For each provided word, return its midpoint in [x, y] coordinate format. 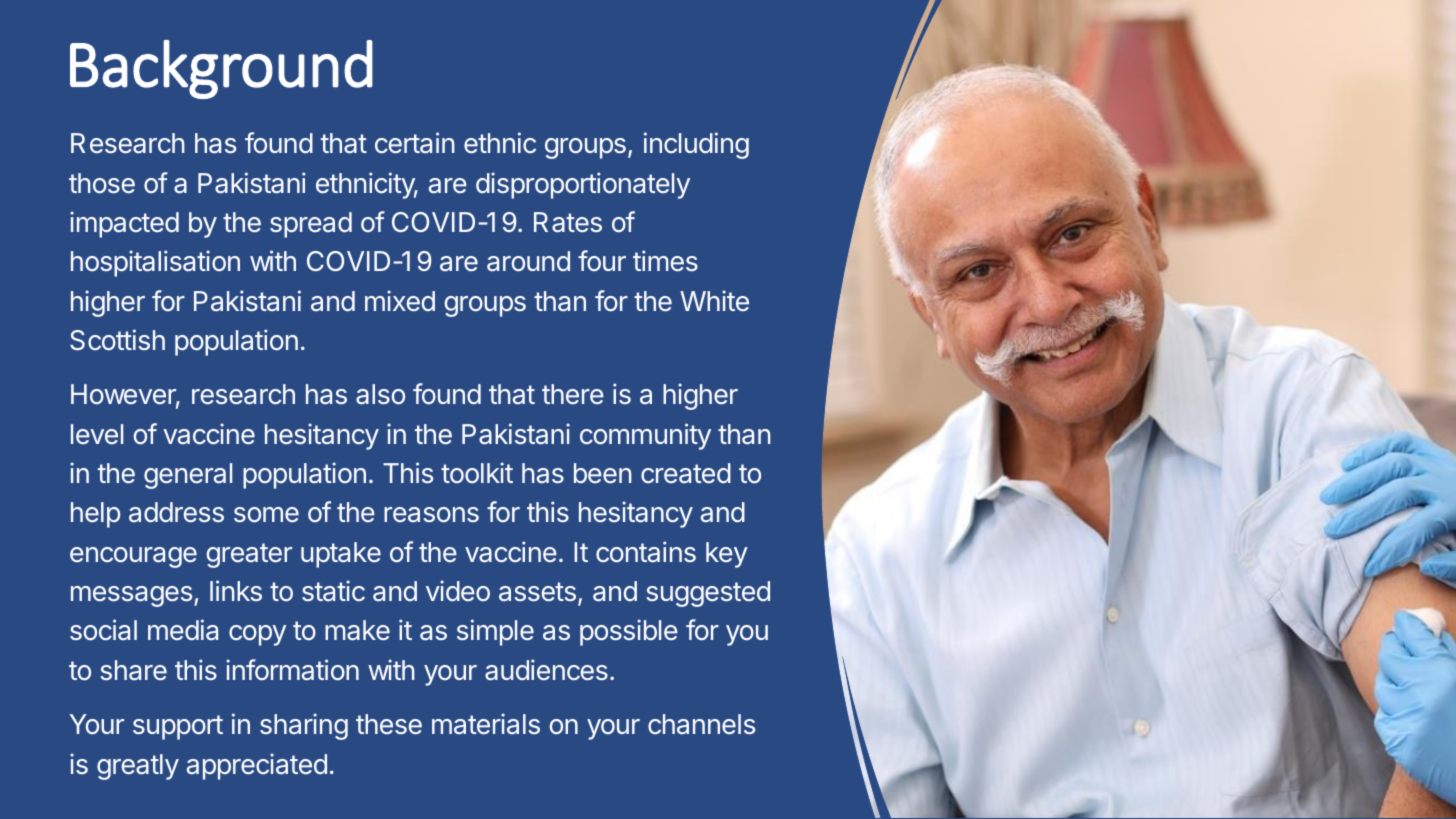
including [696, 145]
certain [415, 143]
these [389, 724]
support [178, 727]
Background [221, 69]
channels [701, 724]
